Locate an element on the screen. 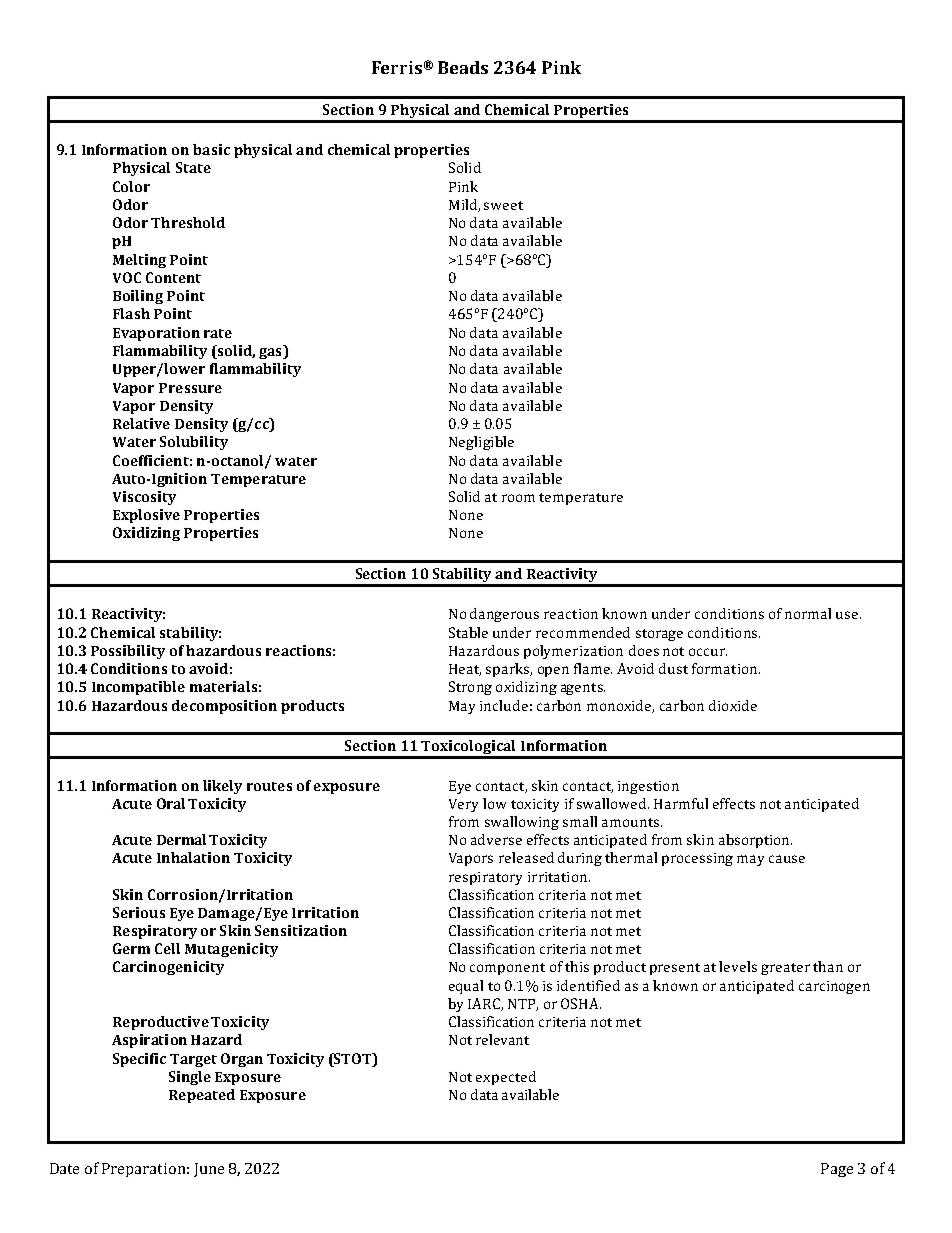  Negligible is located at coordinates (481, 443).
